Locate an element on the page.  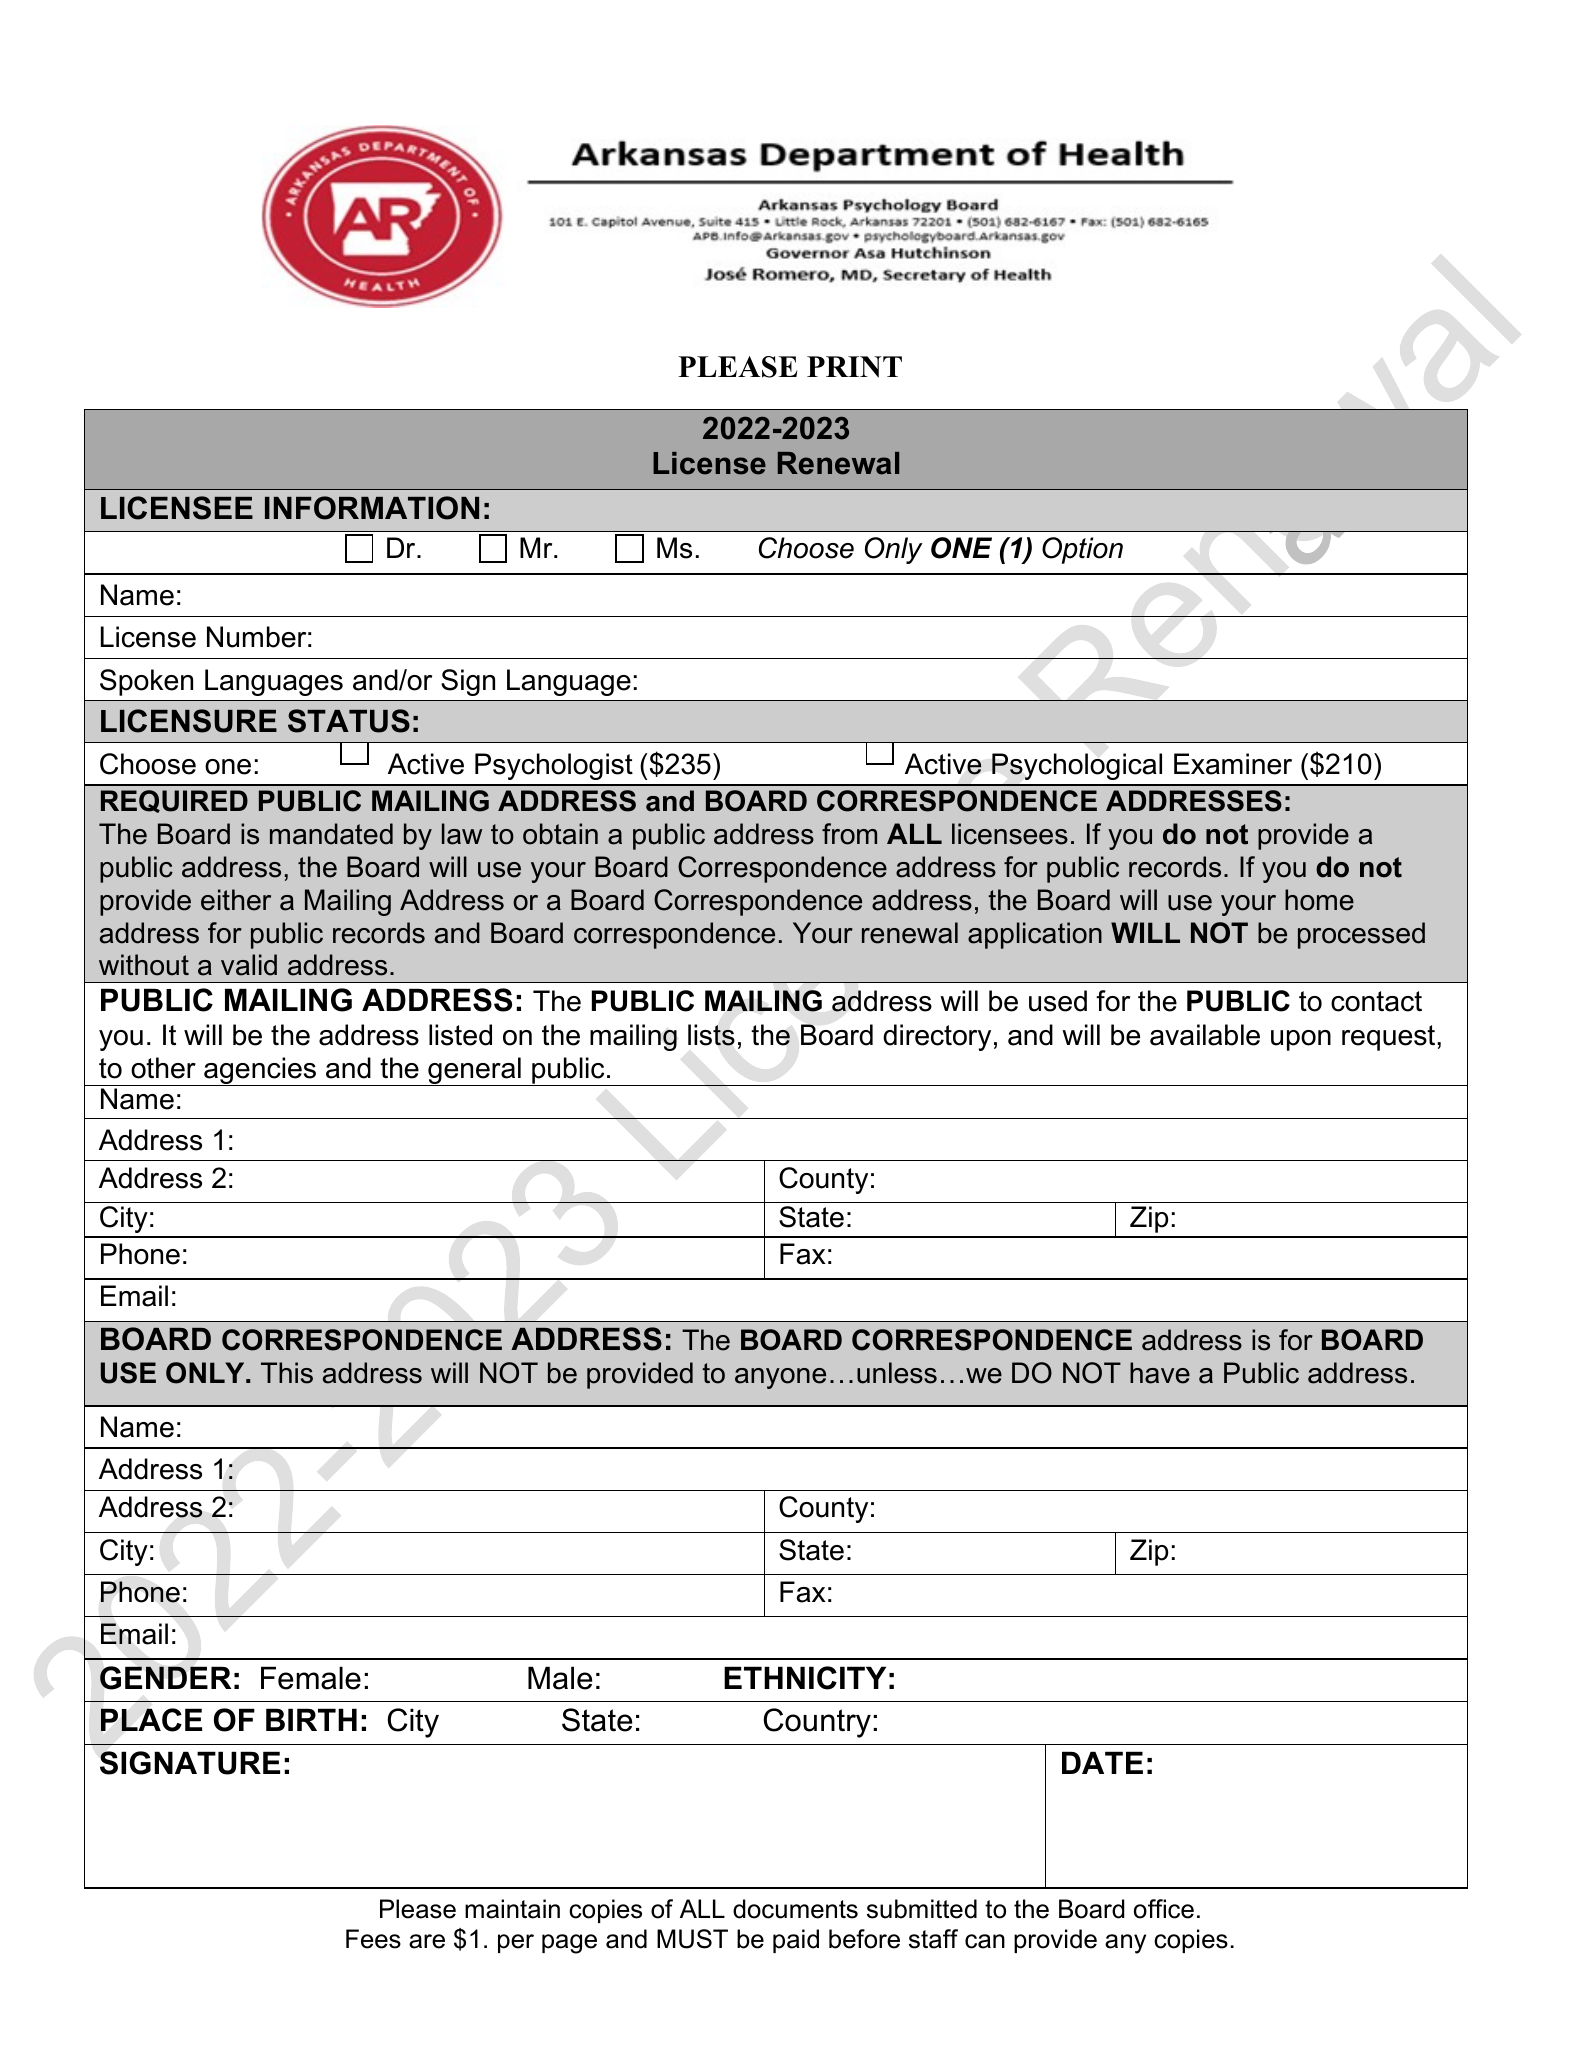
Option is located at coordinates (1082, 550).
